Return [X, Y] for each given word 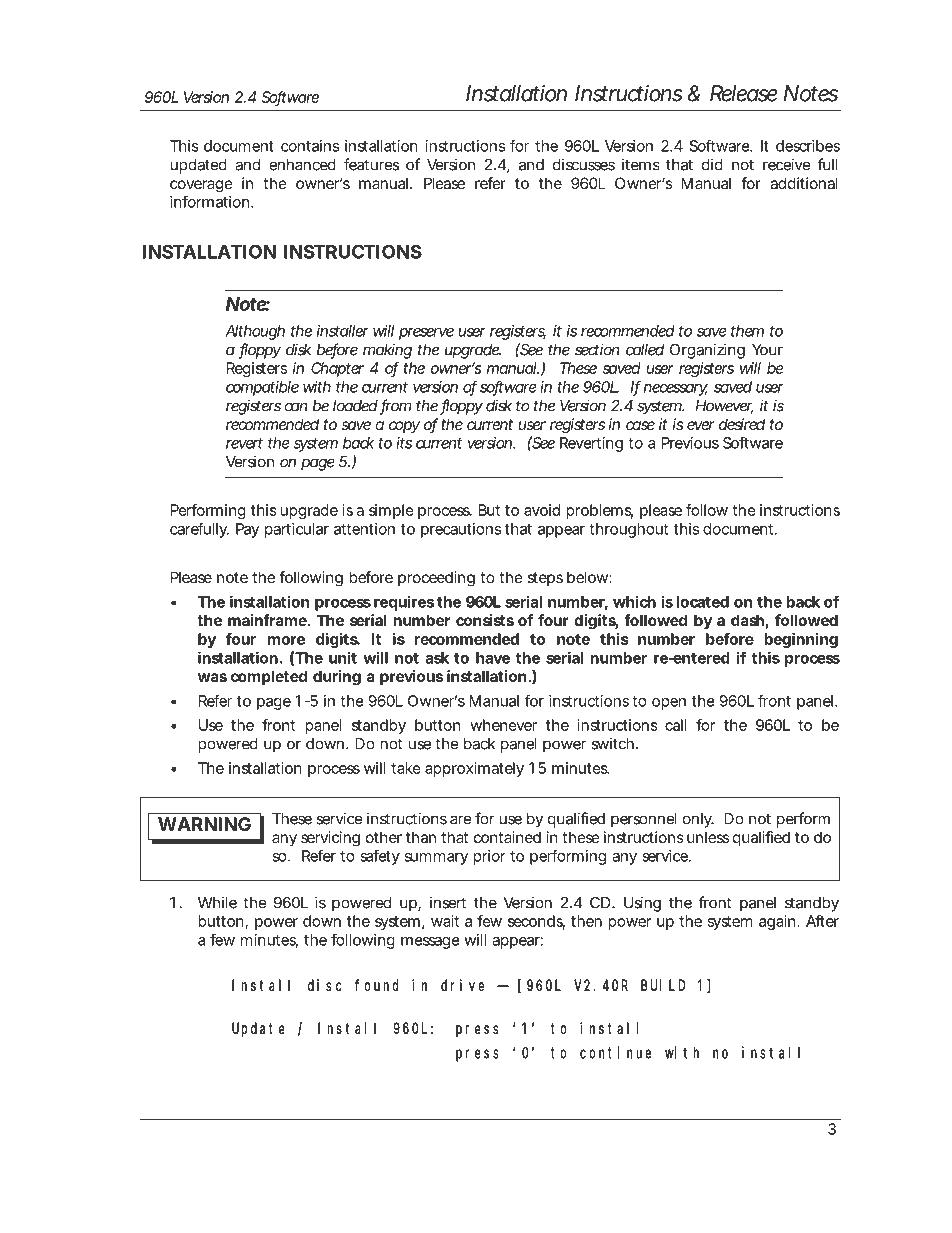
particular [297, 530]
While [217, 902]
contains [310, 146]
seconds [536, 922]
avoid [542, 510]
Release [744, 93]
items [641, 164]
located [702, 602]
